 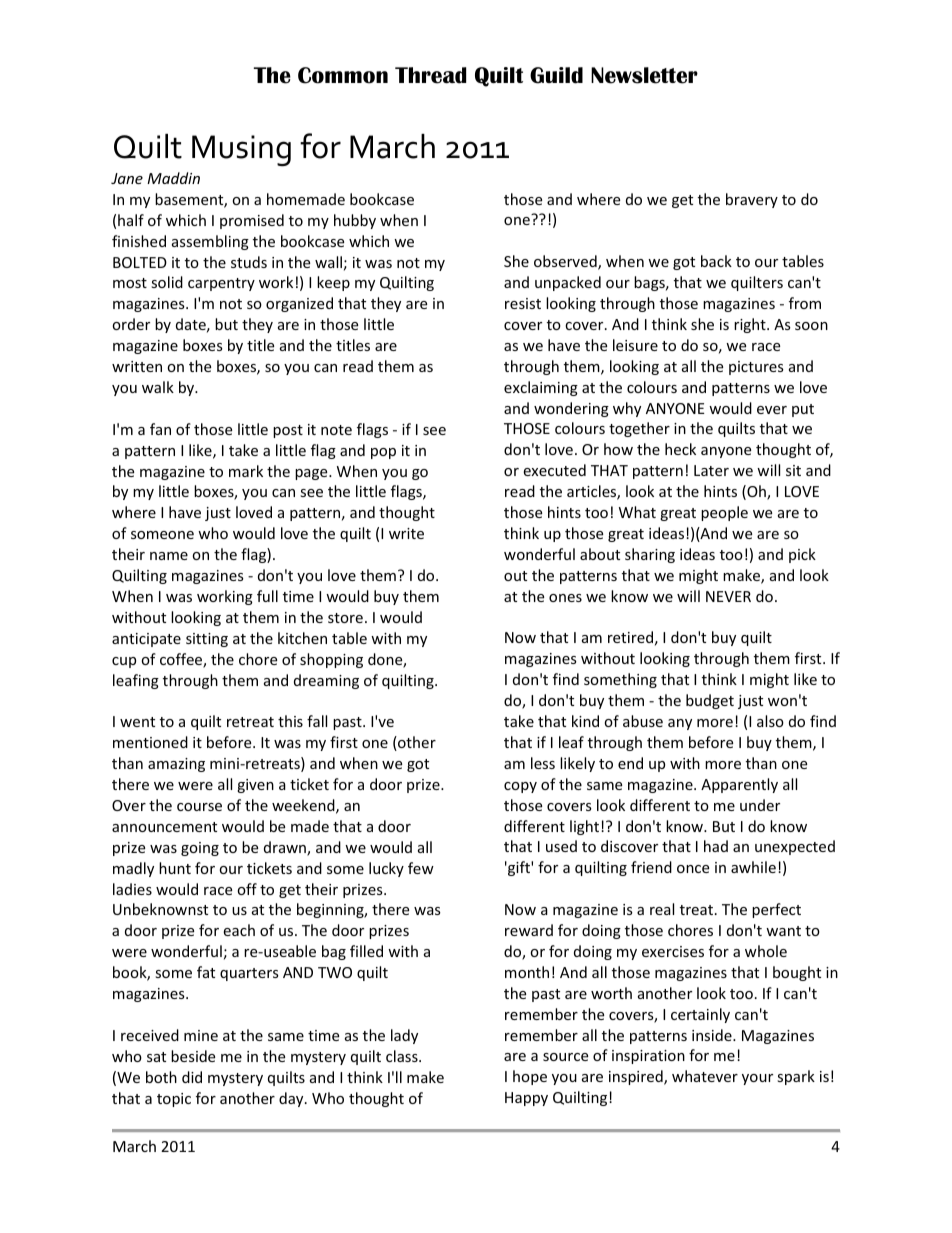 I want to click on right, so click(x=751, y=325).
